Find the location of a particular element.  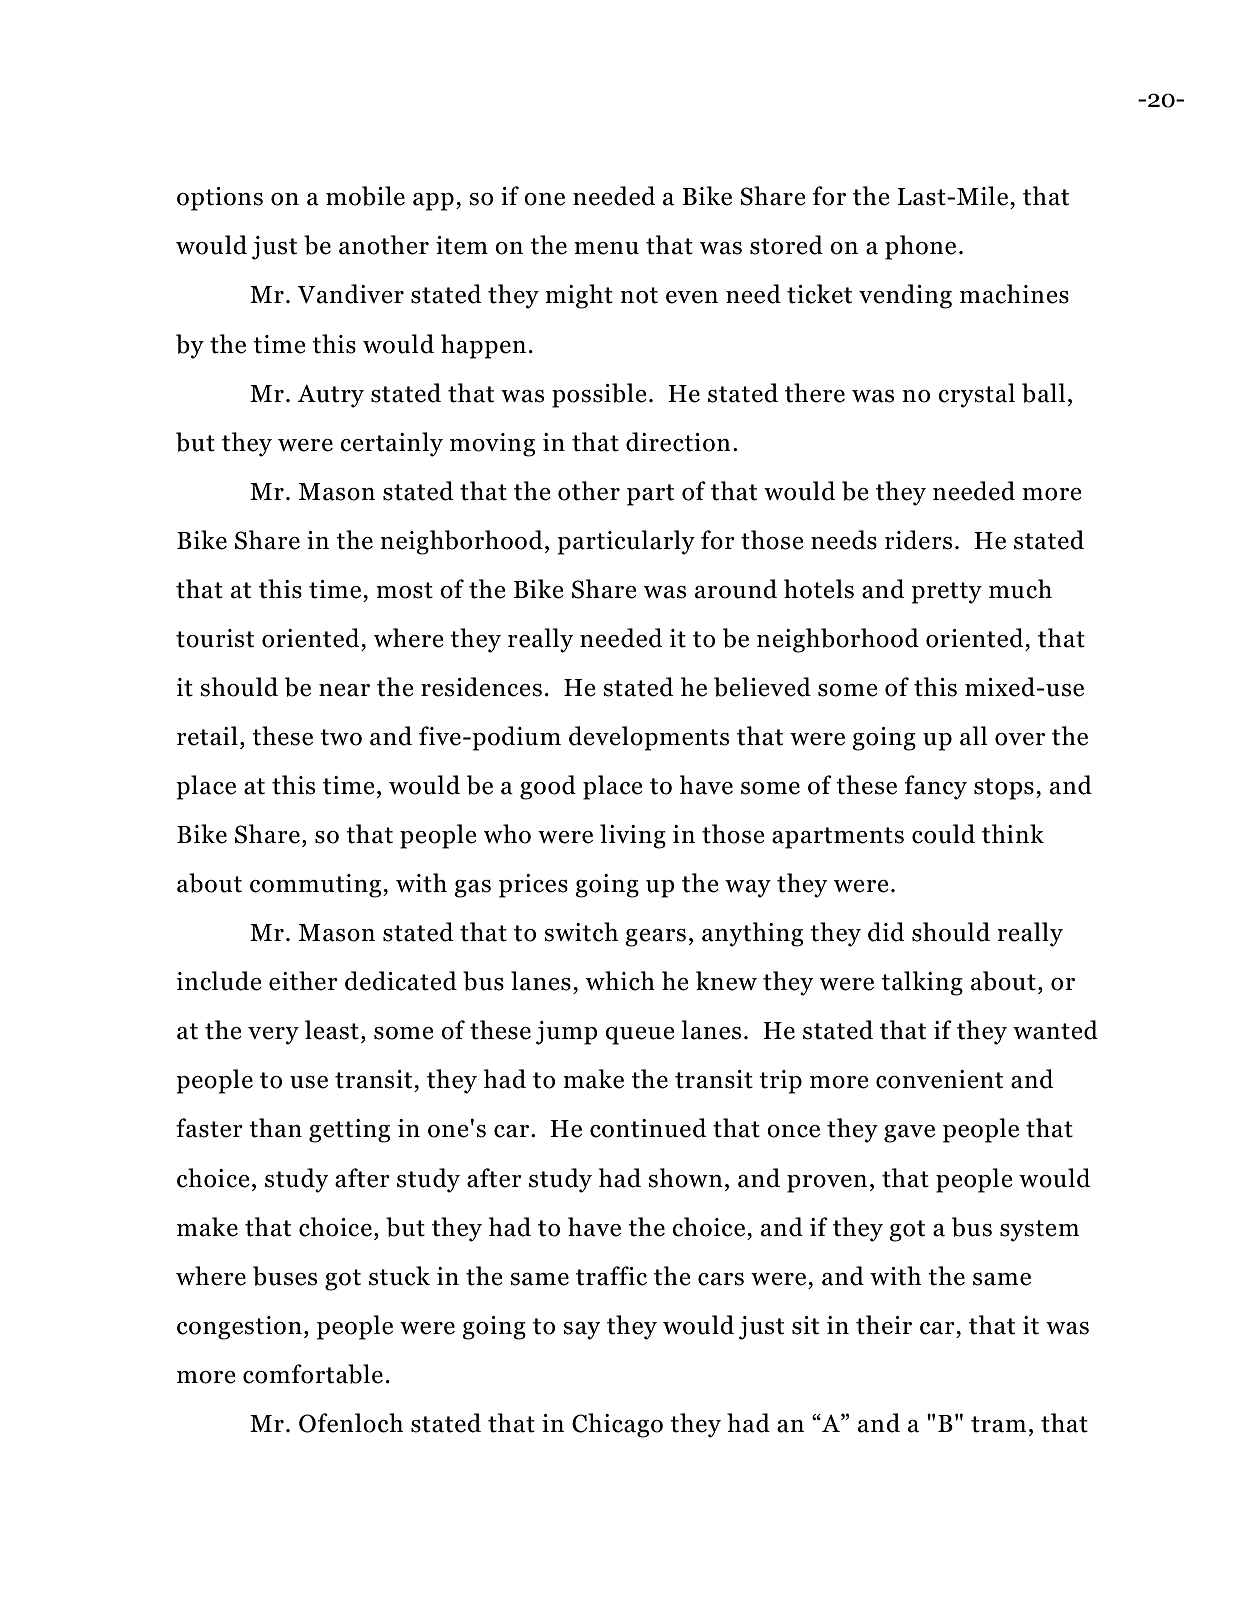

comfortable is located at coordinates (313, 1374).
